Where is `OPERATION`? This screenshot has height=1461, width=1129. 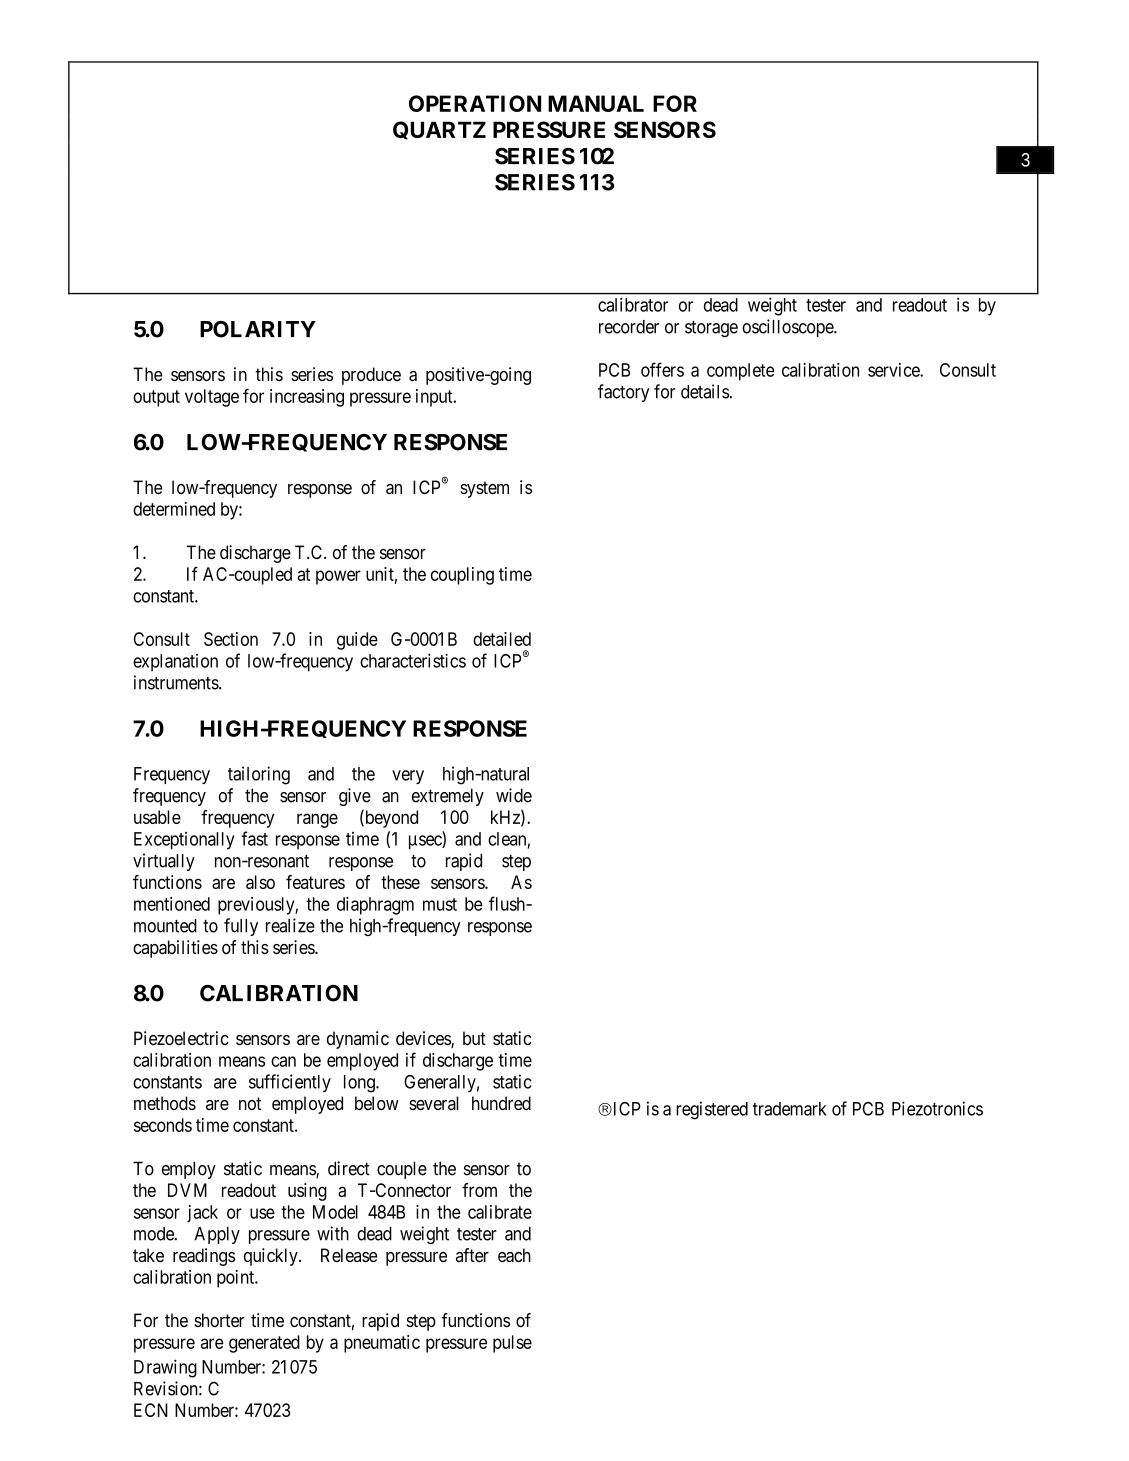 OPERATION is located at coordinates (475, 103).
